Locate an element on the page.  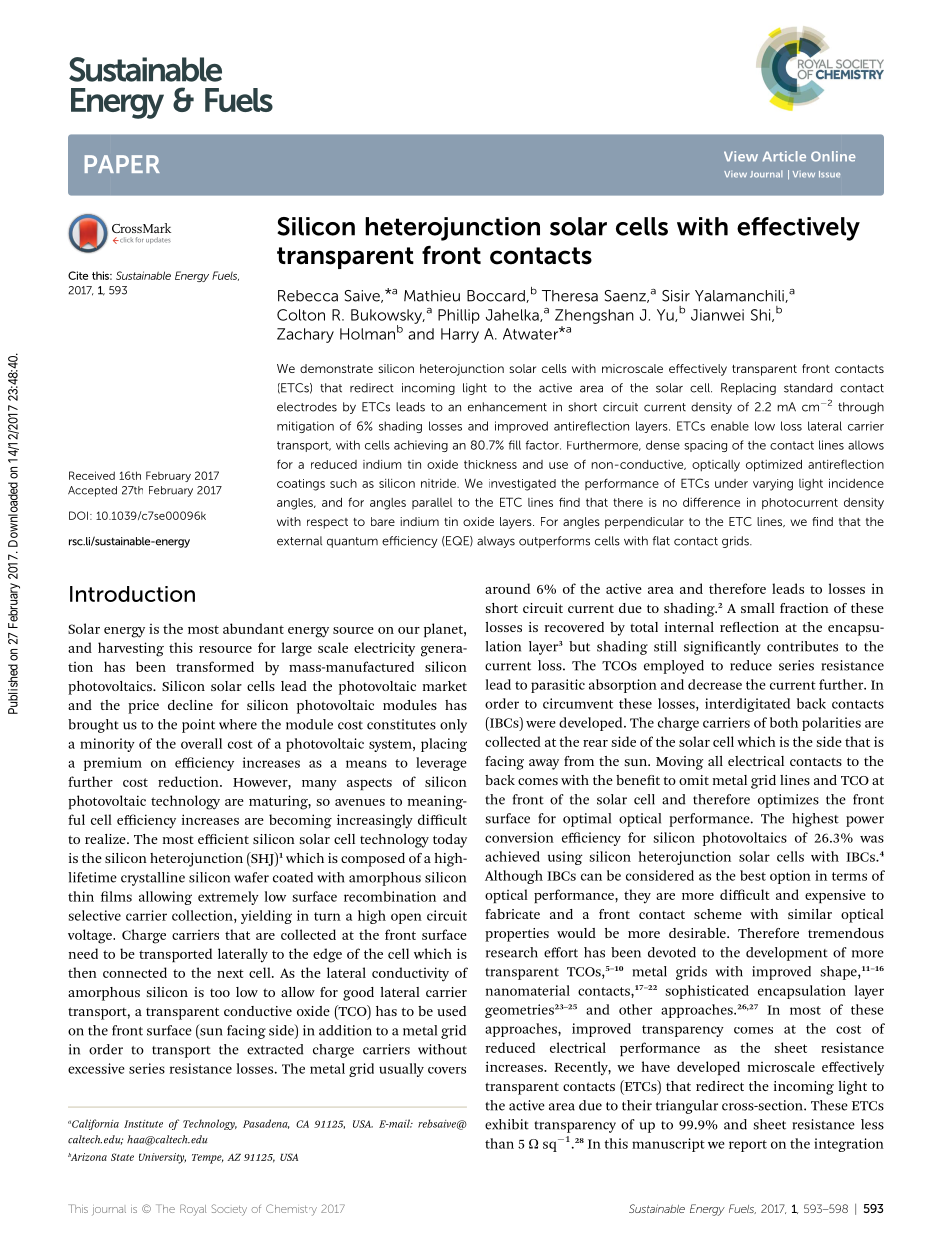
interdigitated is located at coordinates (747, 705).
